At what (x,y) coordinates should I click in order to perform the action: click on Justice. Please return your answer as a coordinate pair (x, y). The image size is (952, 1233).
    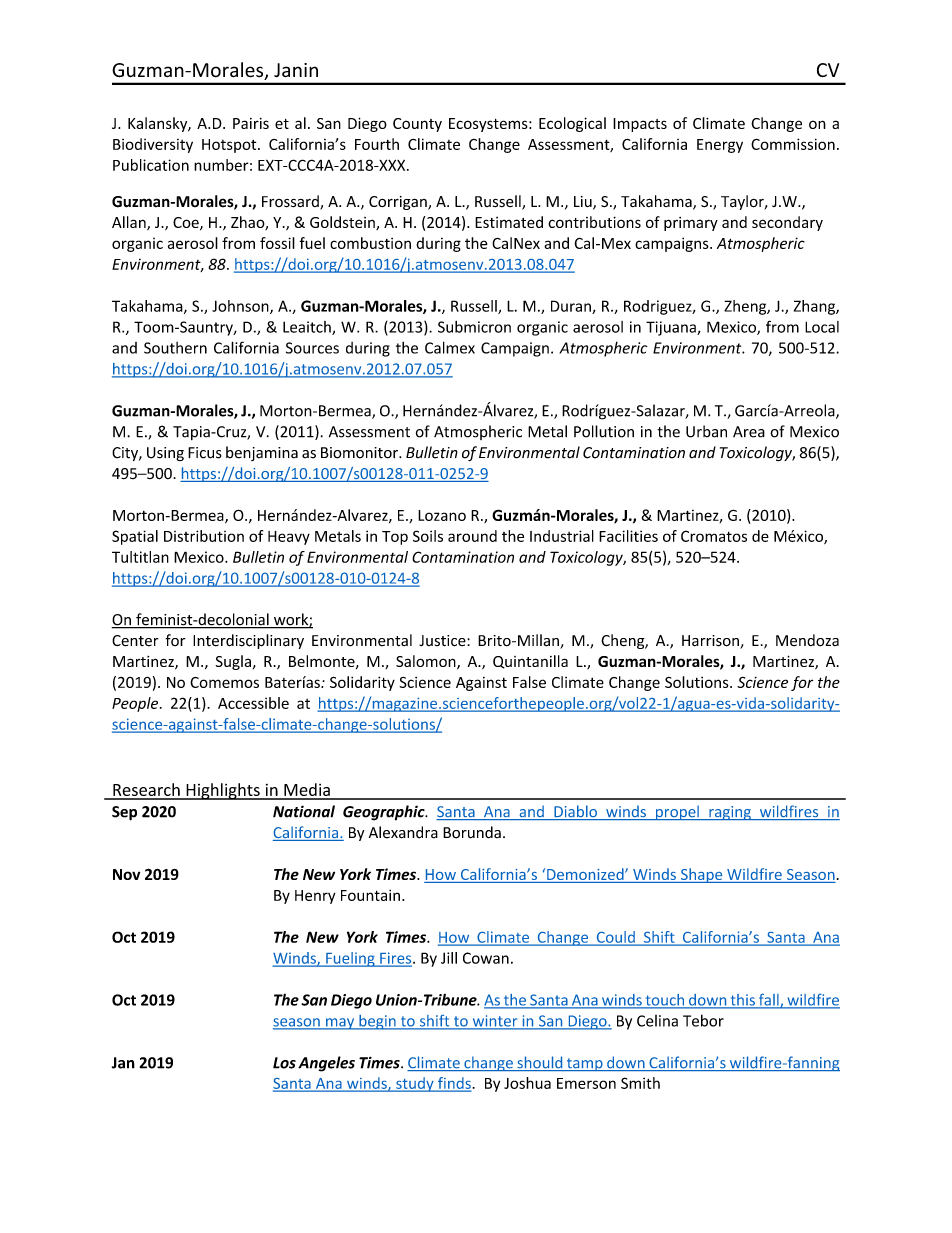
    Looking at the image, I should click on (443, 641).
